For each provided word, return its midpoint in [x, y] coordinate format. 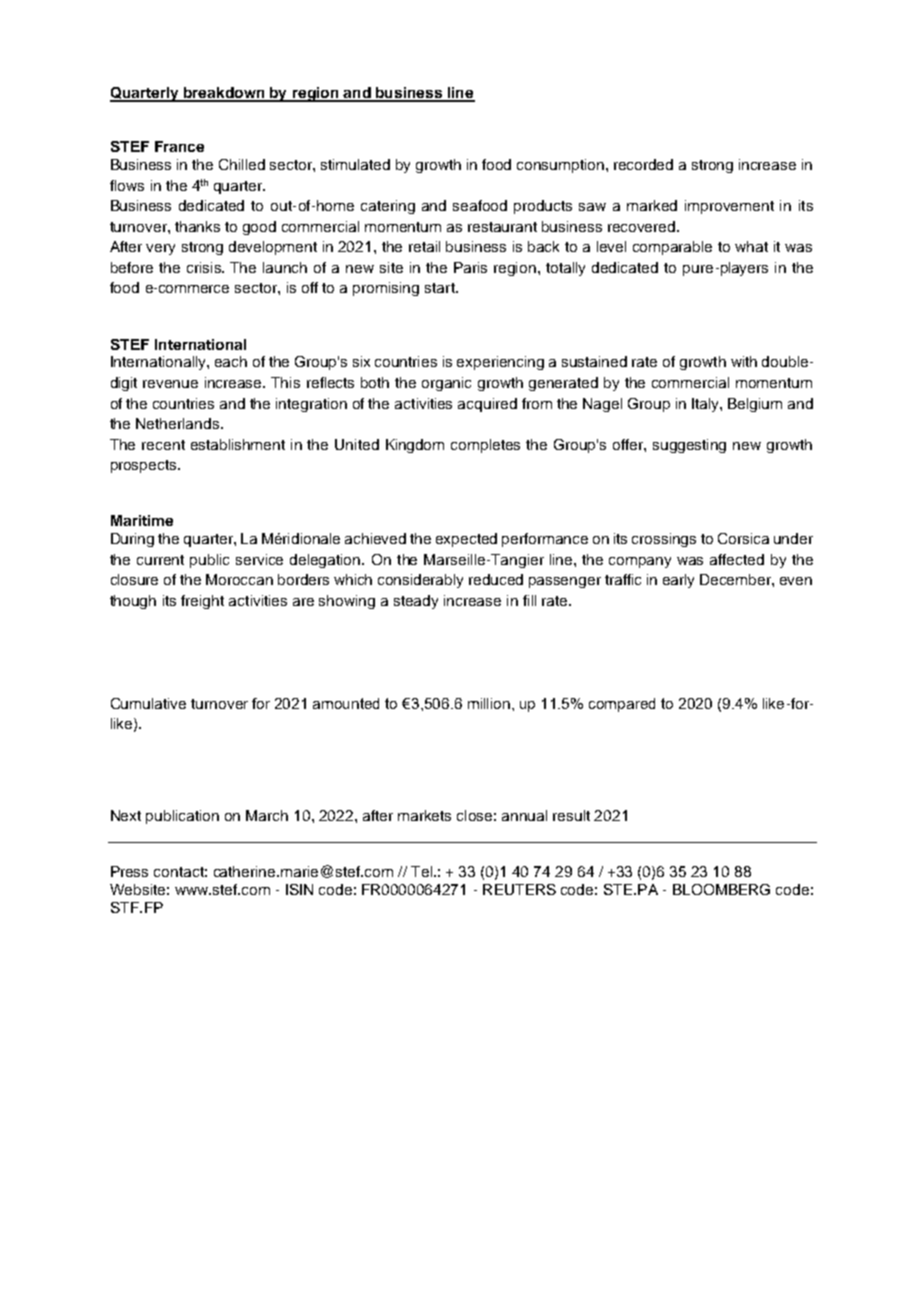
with [744, 361]
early [678, 581]
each [231, 361]
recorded [643, 164]
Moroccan [239, 579]
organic [446, 384]
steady [416, 602]
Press [129, 871]
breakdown [224, 94]
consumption [560, 166]
